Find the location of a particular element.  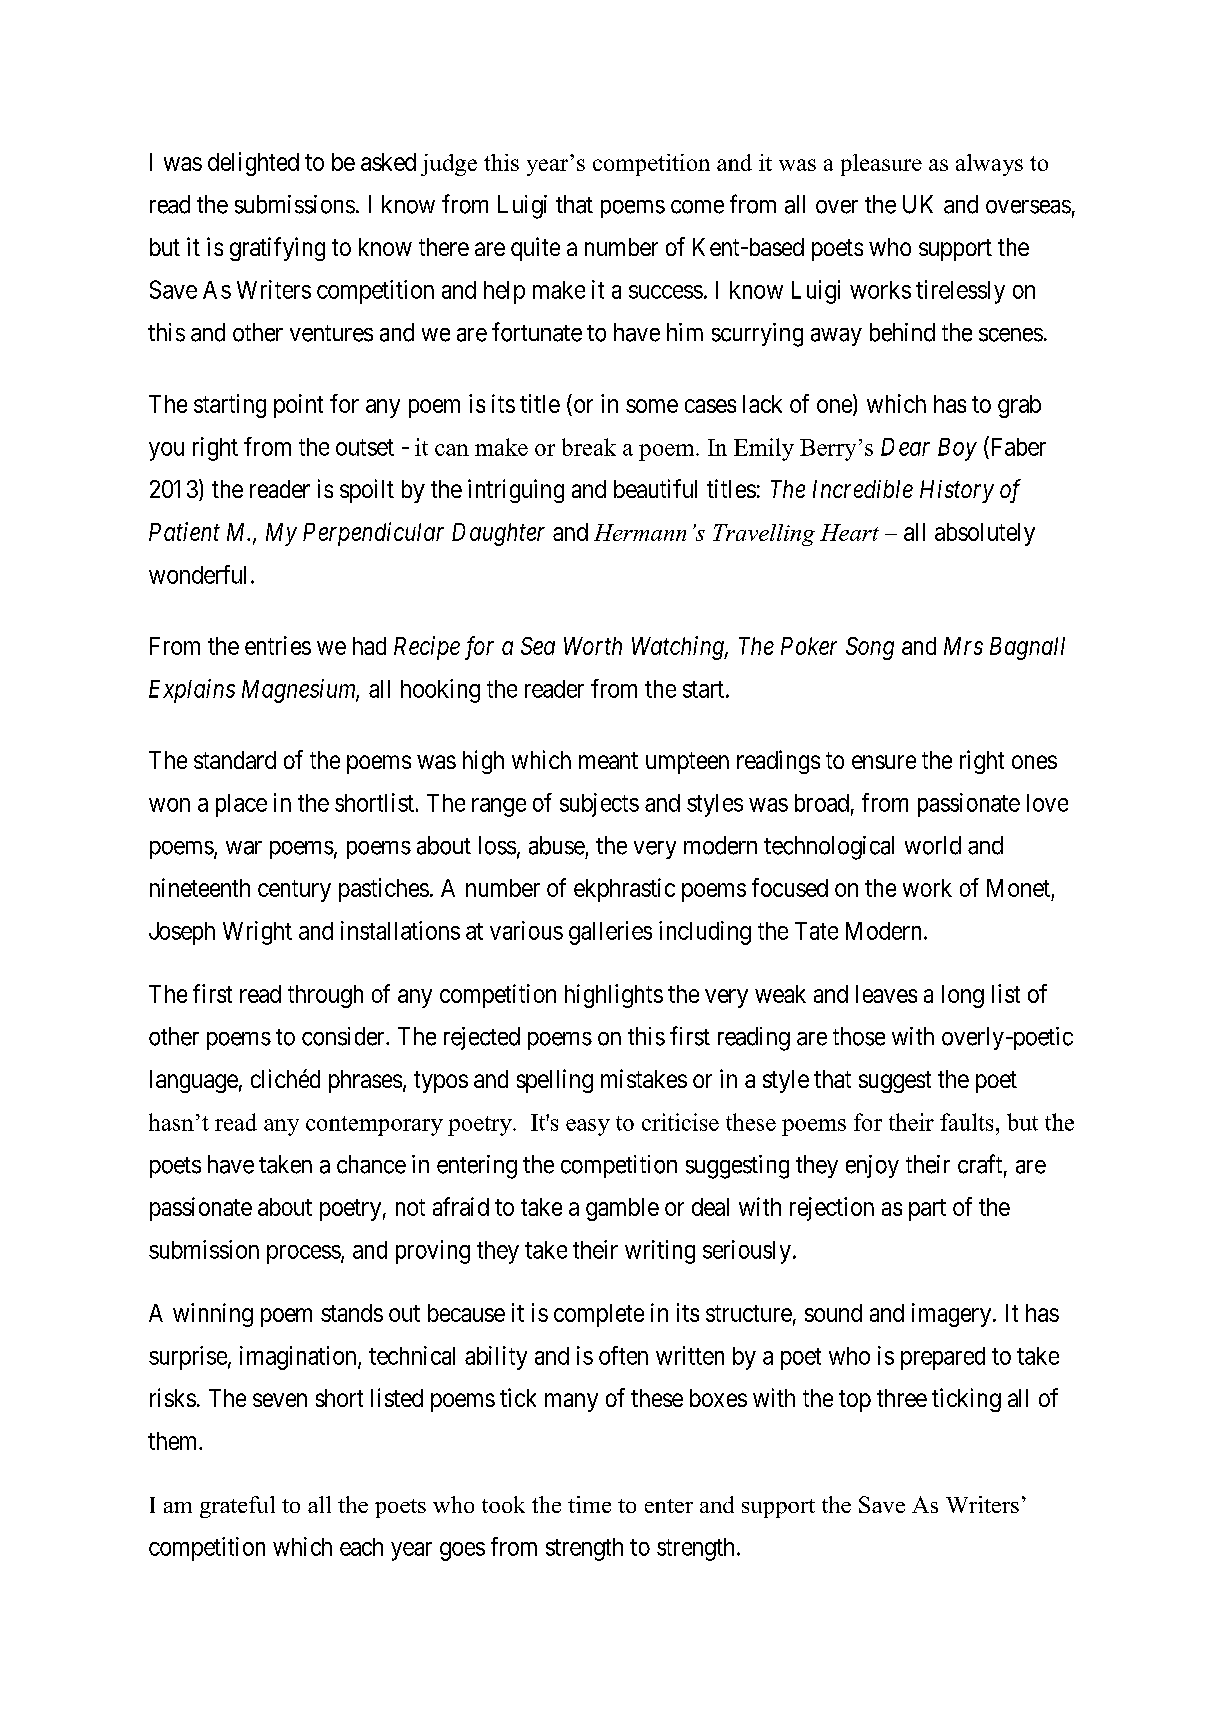

time is located at coordinates (589, 1504).
